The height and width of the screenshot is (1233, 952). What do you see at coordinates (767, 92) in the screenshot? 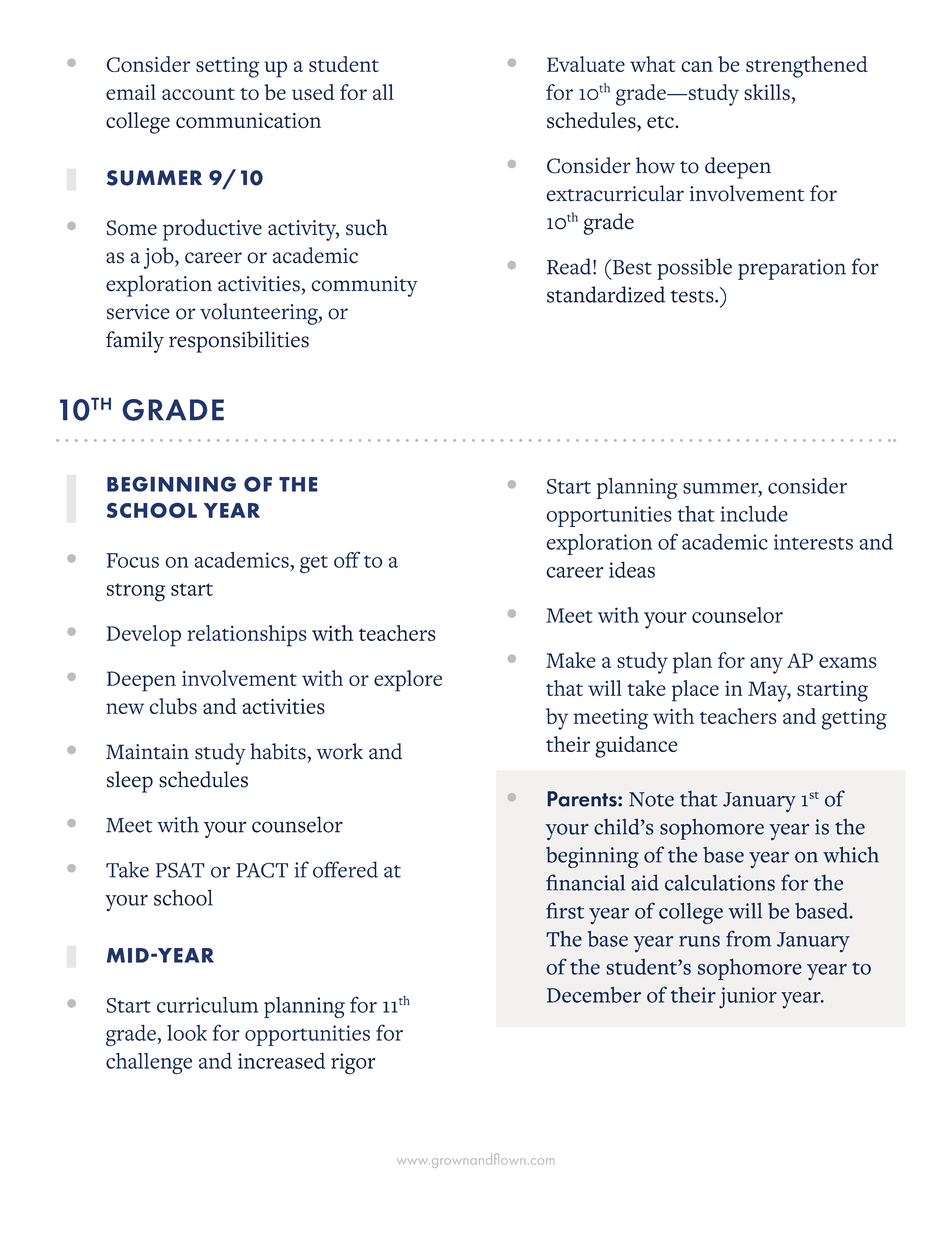
I see `skills` at bounding box center [767, 92].
